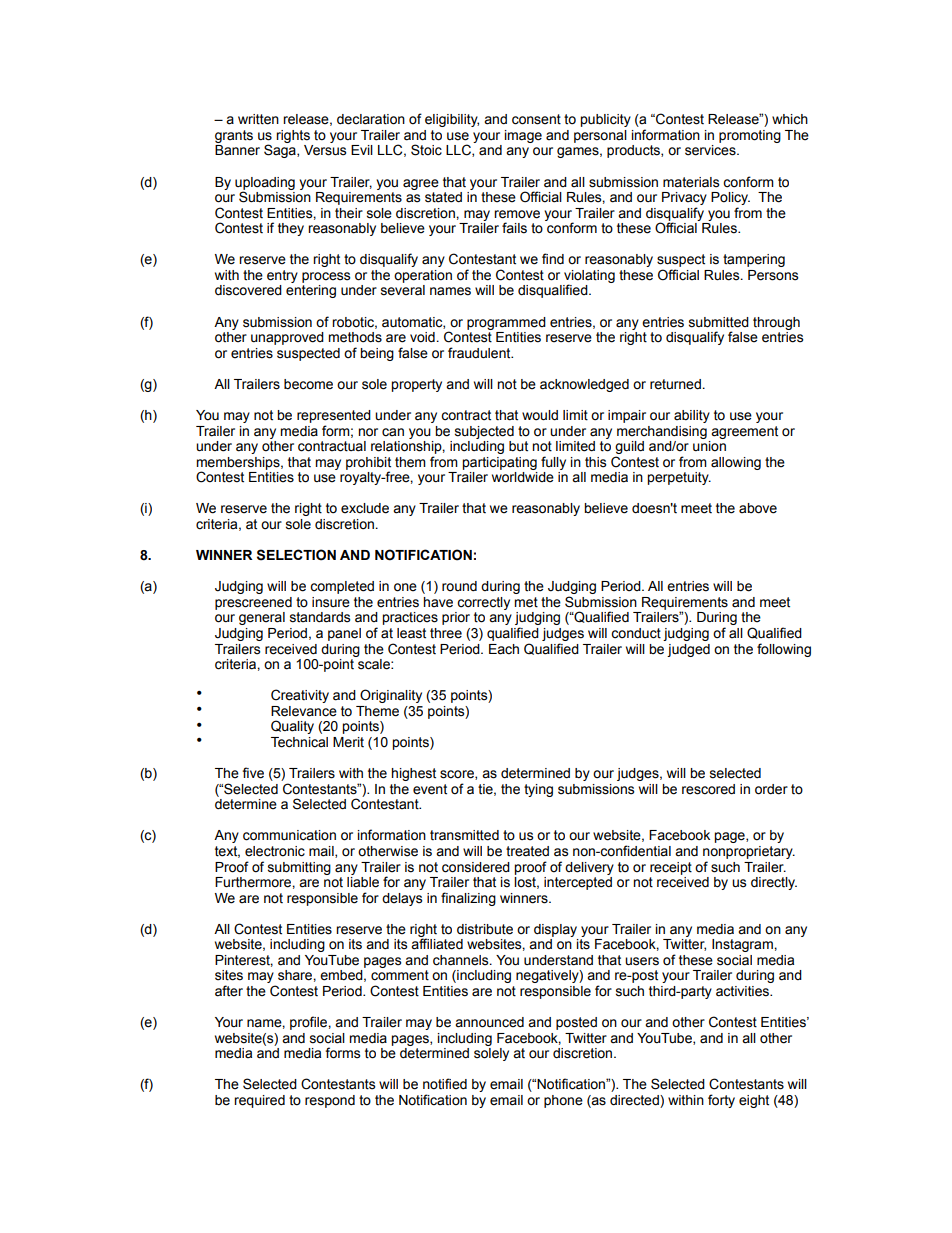 This screenshot has width=952, height=1233. I want to click on image, so click(523, 136).
